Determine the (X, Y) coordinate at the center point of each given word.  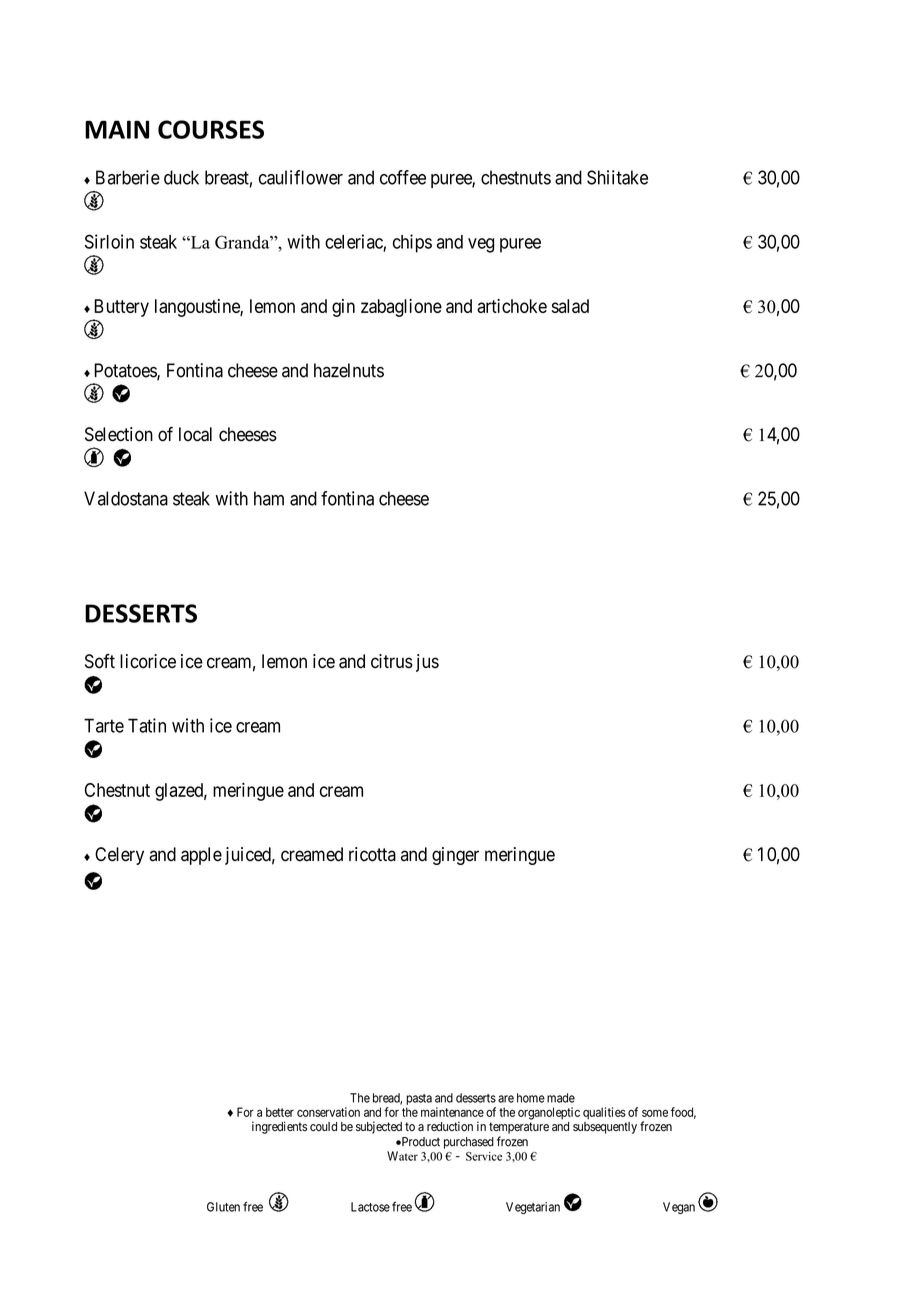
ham (269, 498)
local (195, 434)
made (561, 1098)
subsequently (605, 1128)
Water (402, 1156)
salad (570, 306)
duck (181, 177)
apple (201, 856)
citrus (392, 661)
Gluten (223, 1207)
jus (427, 663)
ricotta (372, 854)
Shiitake (617, 177)
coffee (403, 177)
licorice (148, 661)
